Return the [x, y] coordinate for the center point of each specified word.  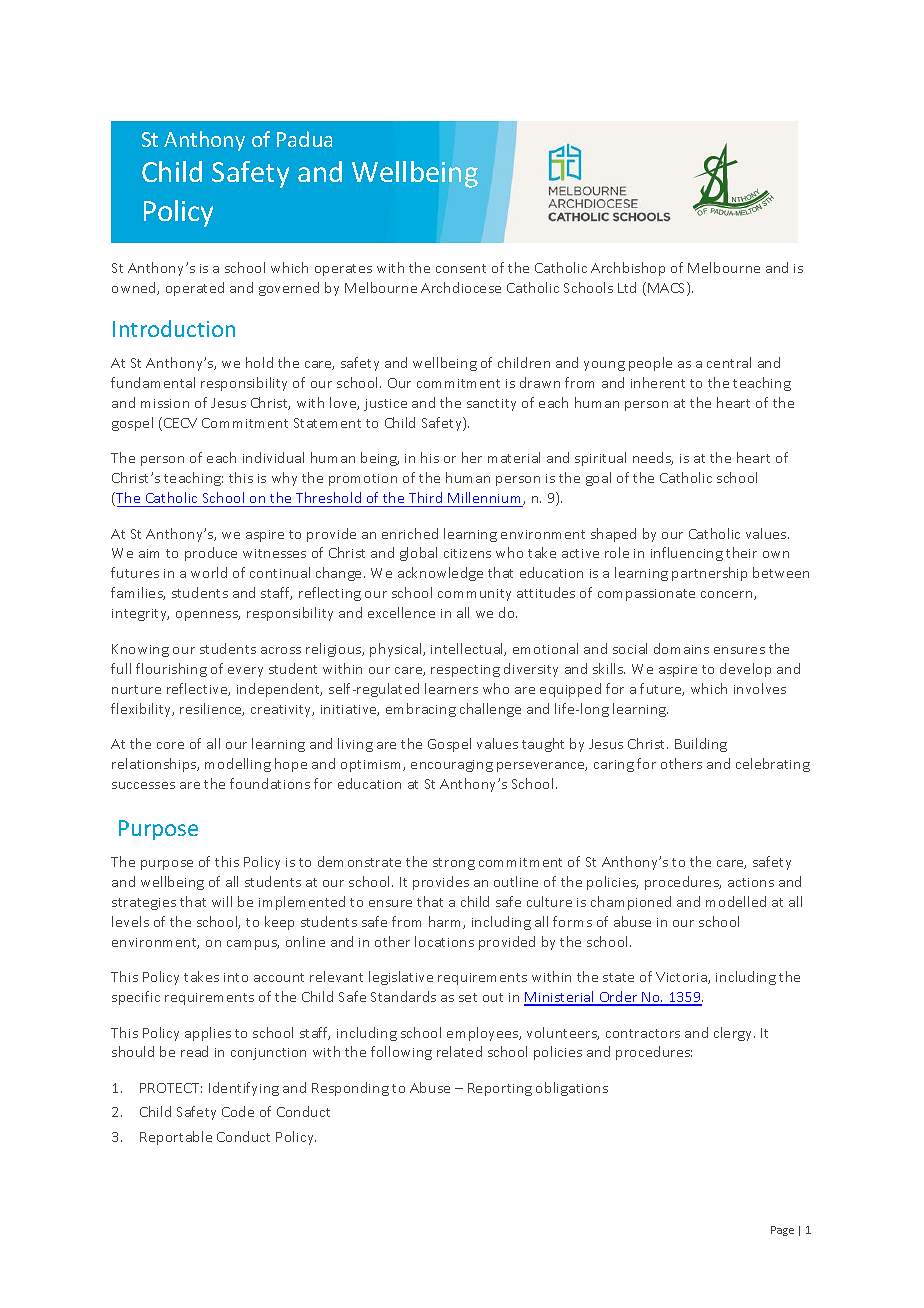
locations [444, 941]
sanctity [491, 405]
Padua [304, 139]
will [222, 901]
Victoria [682, 978]
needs [653, 458]
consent [461, 268]
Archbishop [628, 269]
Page [782, 1231]
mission [165, 403]
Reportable [176, 1138]
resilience [212, 709]
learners [451, 688]
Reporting [500, 1089]
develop [745, 670]
